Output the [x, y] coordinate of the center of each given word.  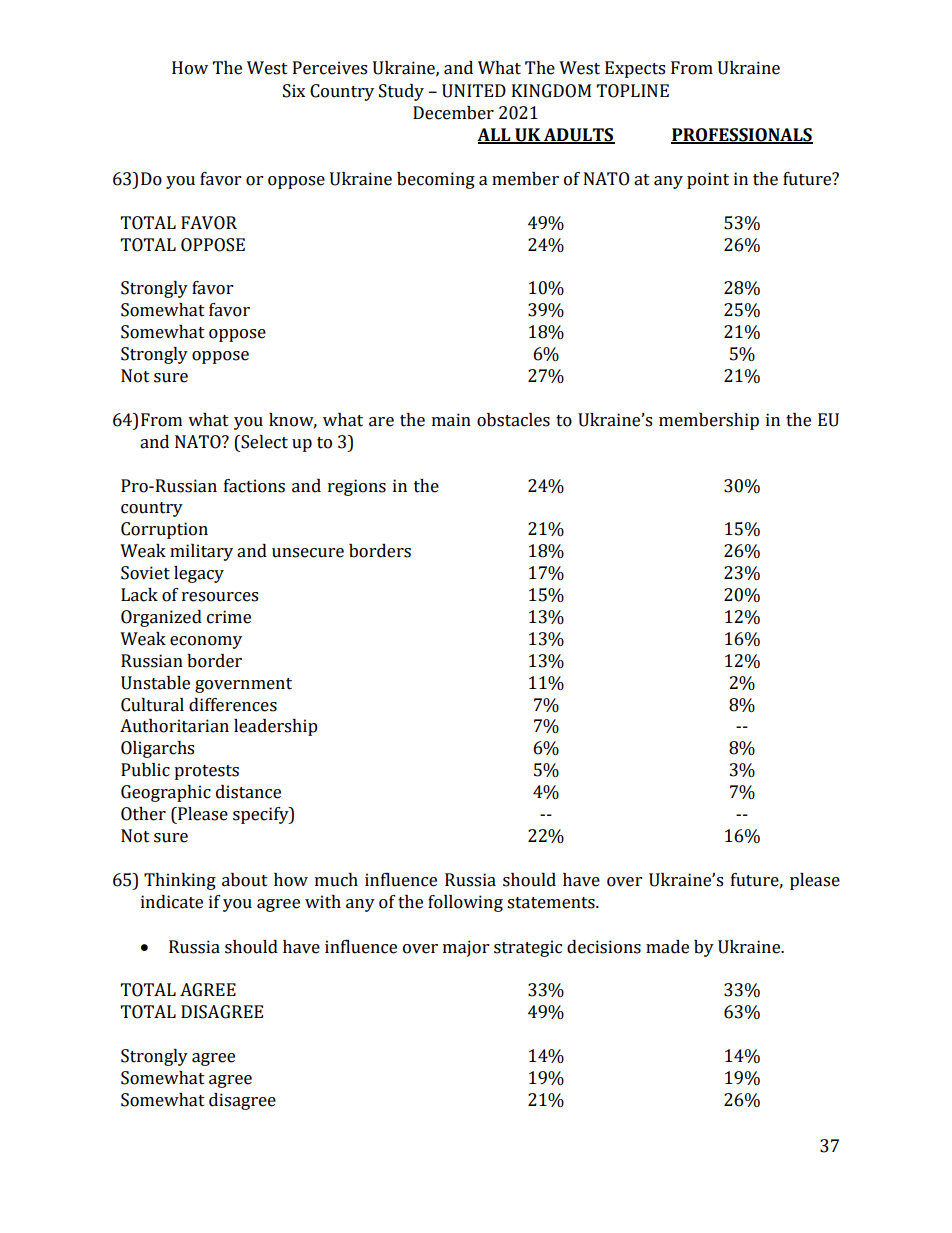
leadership [276, 727]
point [708, 180]
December [453, 113]
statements [552, 903]
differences [233, 705]
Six [294, 91]
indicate [172, 902]
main [451, 420]
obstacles [513, 420]
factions [254, 486]
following [465, 903]
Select [263, 442]
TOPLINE [633, 91]
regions [357, 487]
